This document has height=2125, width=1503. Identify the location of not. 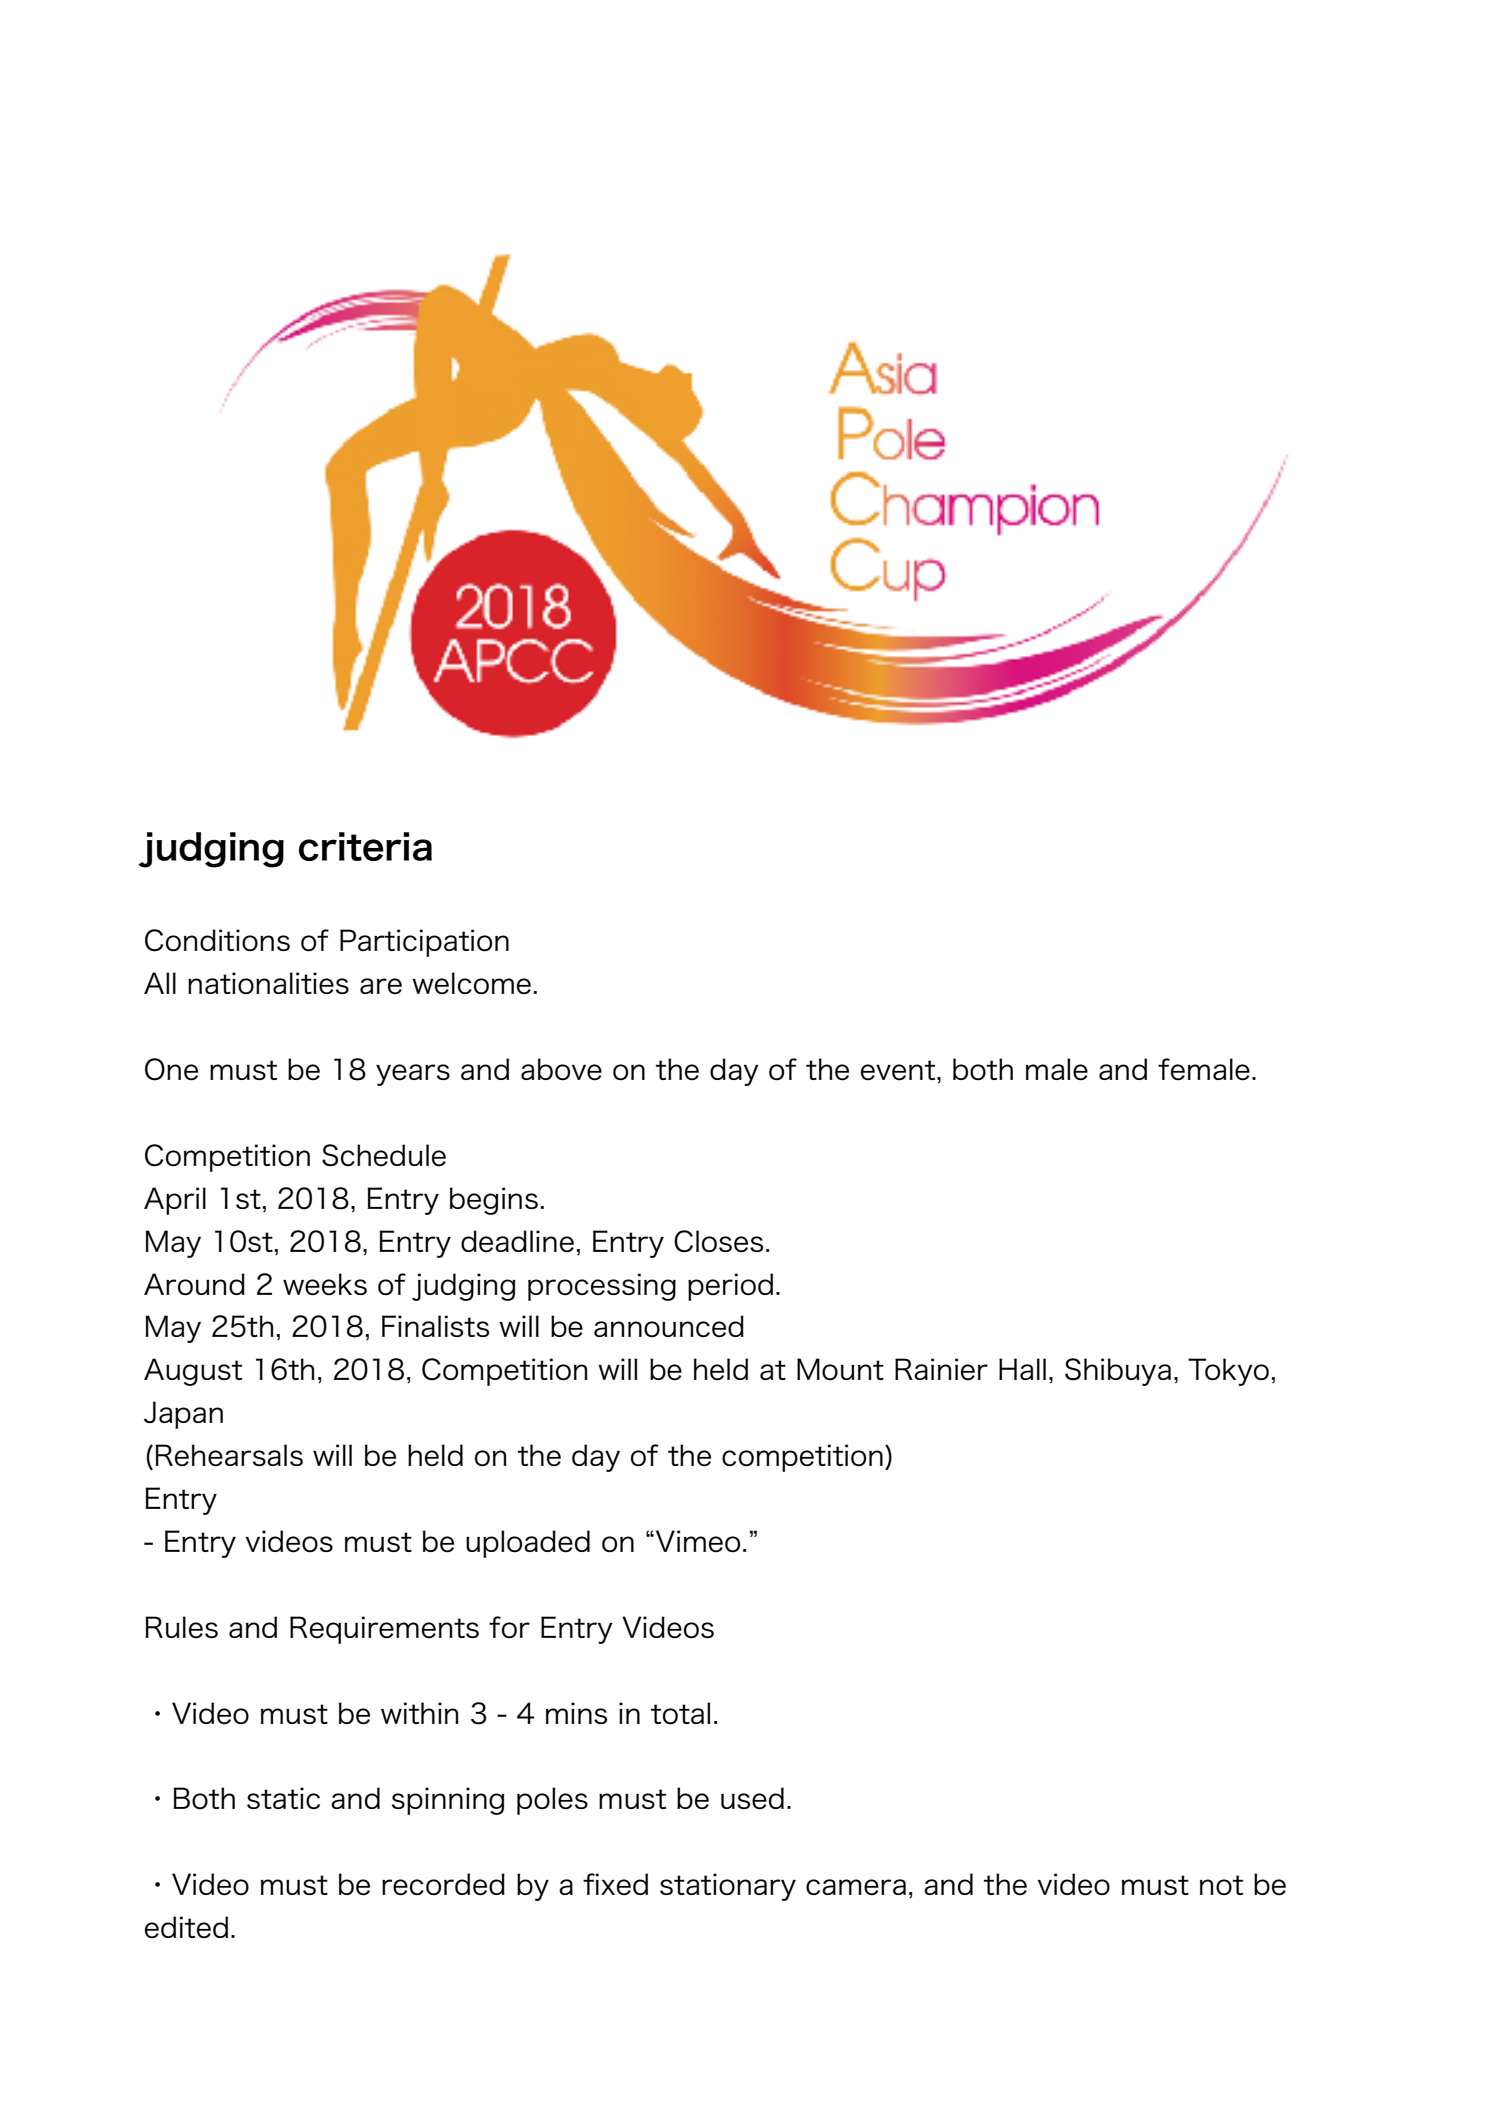
(1221, 1885).
